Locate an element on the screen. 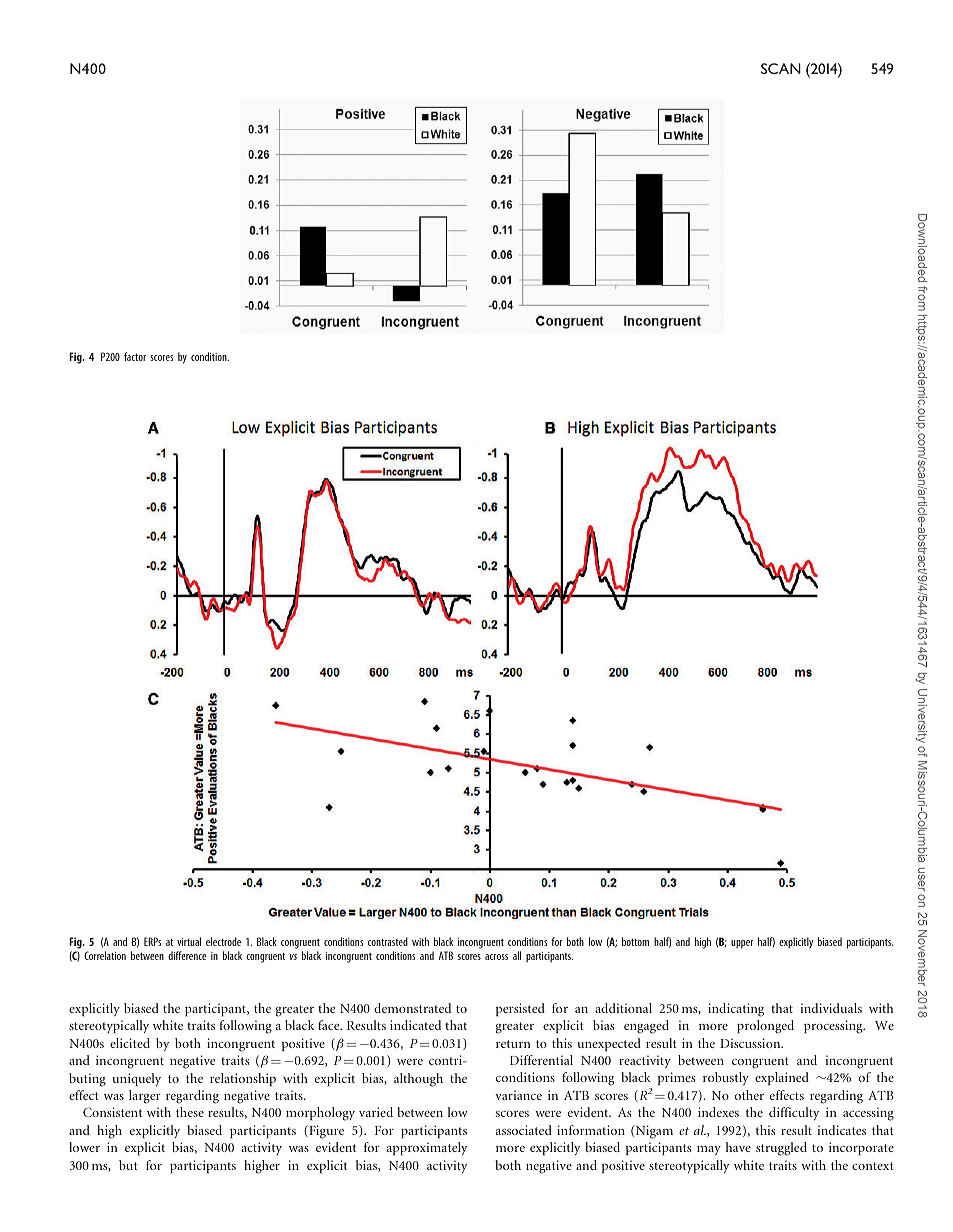  factor is located at coordinates (135, 356).
